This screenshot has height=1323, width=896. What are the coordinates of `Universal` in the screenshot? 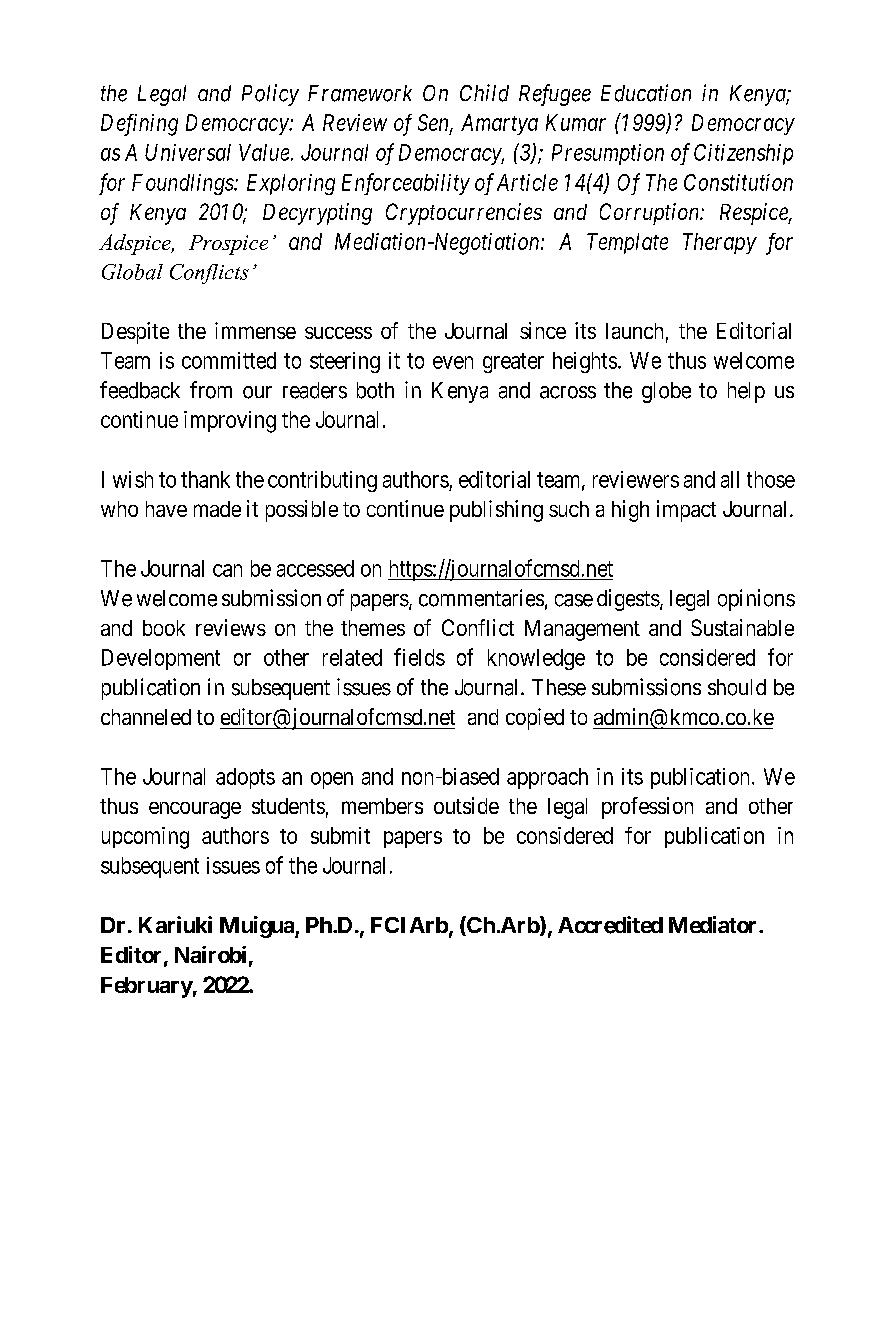 It's located at (188, 152).
